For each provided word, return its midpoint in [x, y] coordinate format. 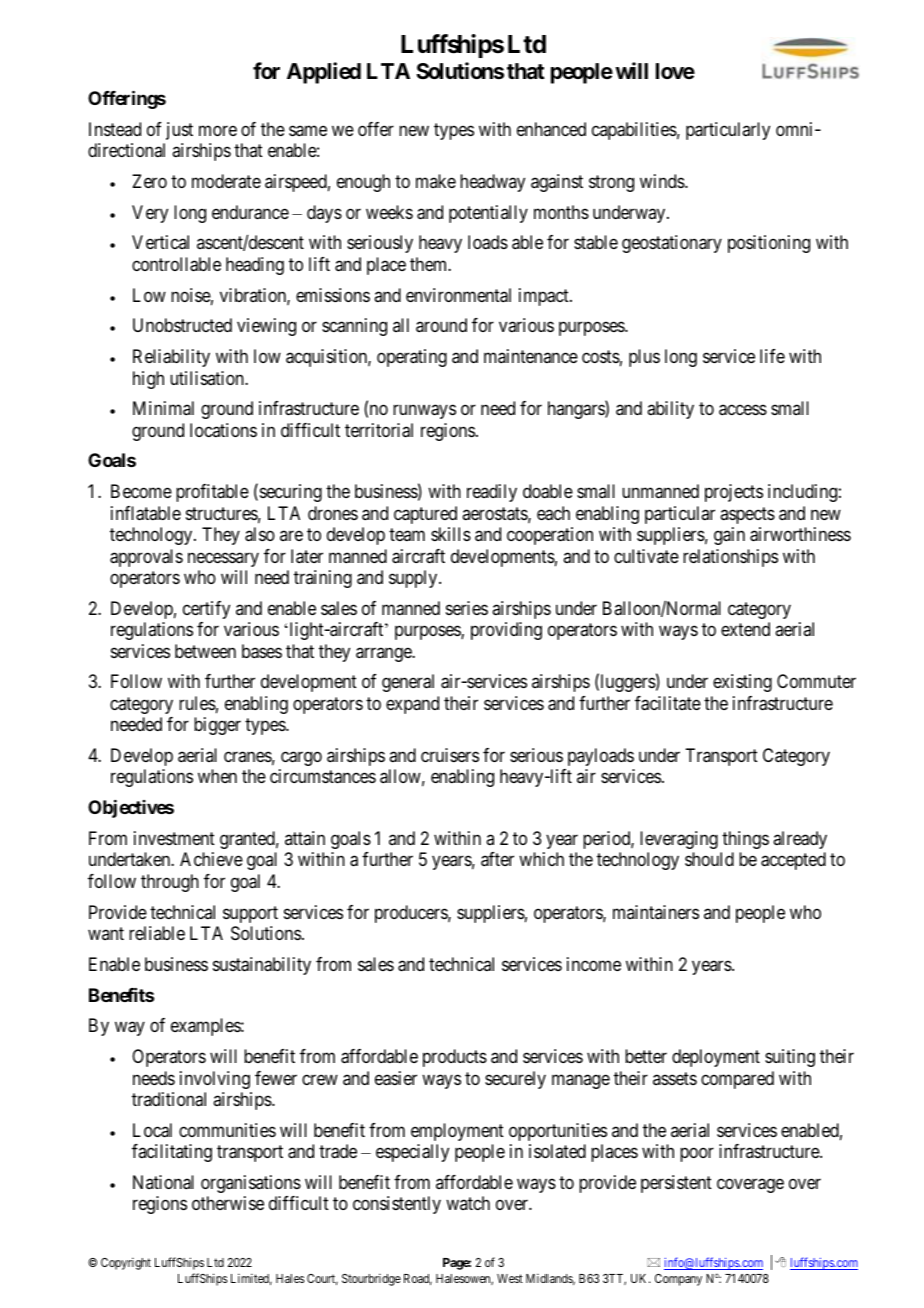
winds [663, 181]
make [436, 181]
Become [141, 491]
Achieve [211, 859]
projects [734, 493]
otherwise [228, 1203]
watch [468, 1203]
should [709, 859]
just [179, 131]
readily [492, 493]
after [497, 859]
